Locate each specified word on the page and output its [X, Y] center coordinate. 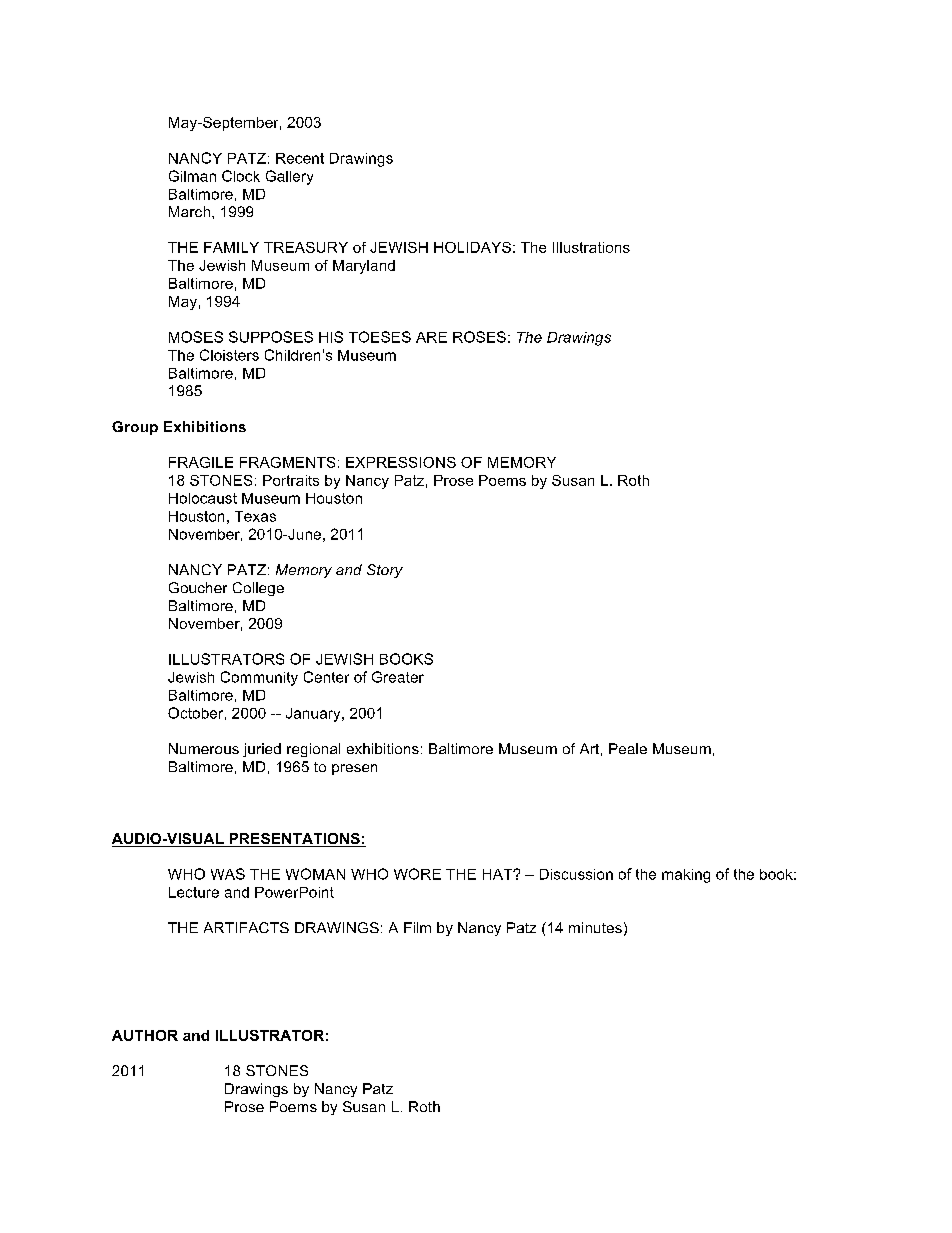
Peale [628, 748]
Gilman [192, 176]
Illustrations [591, 247]
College [258, 589]
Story [385, 571]
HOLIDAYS [472, 247]
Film [417, 927]
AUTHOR [145, 1035]
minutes [595, 927]
